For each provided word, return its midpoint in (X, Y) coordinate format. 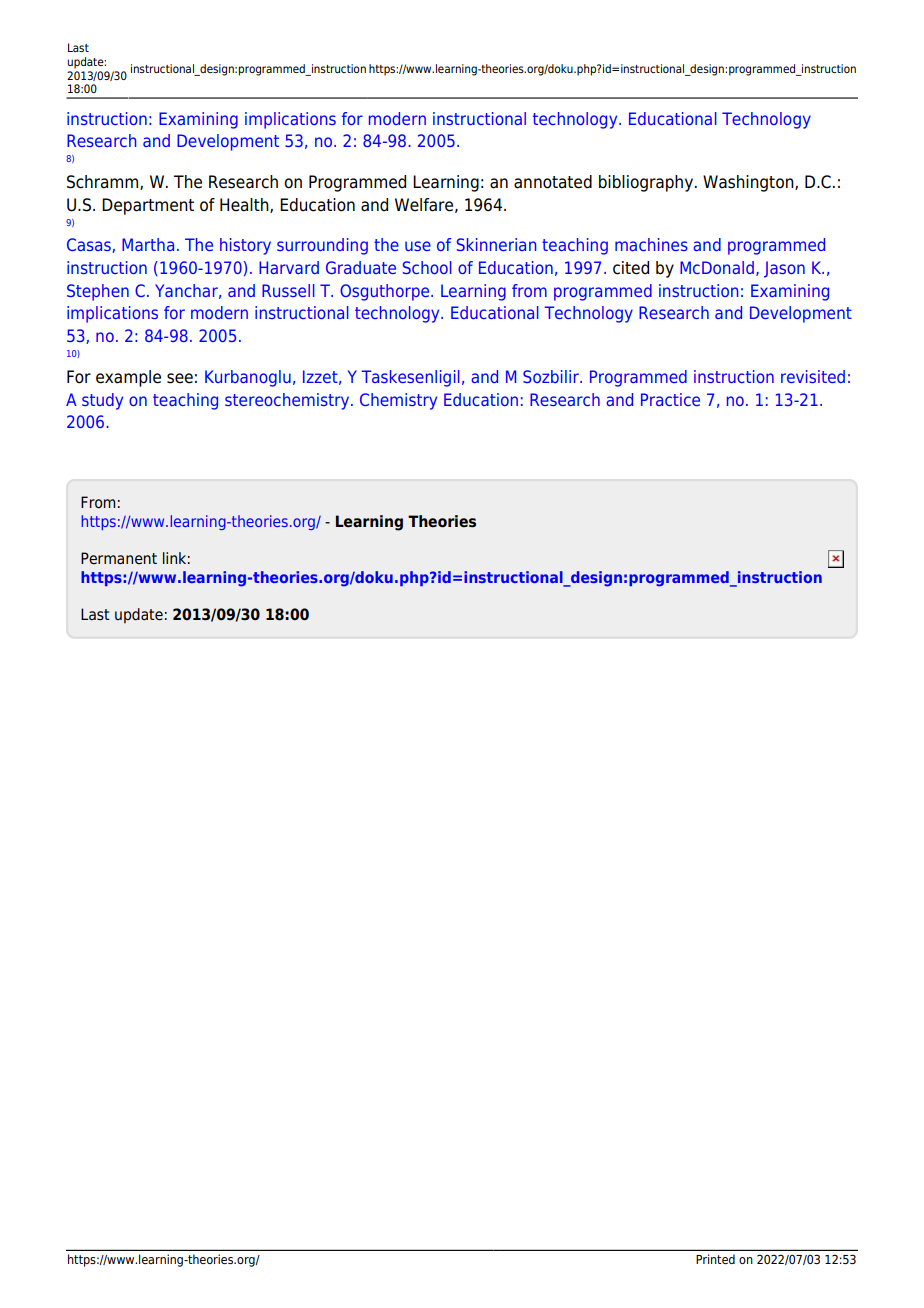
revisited (813, 376)
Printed (715, 1259)
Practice (670, 399)
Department (148, 206)
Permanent (119, 558)
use (418, 246)
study (102, 401)
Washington (749, 183)
